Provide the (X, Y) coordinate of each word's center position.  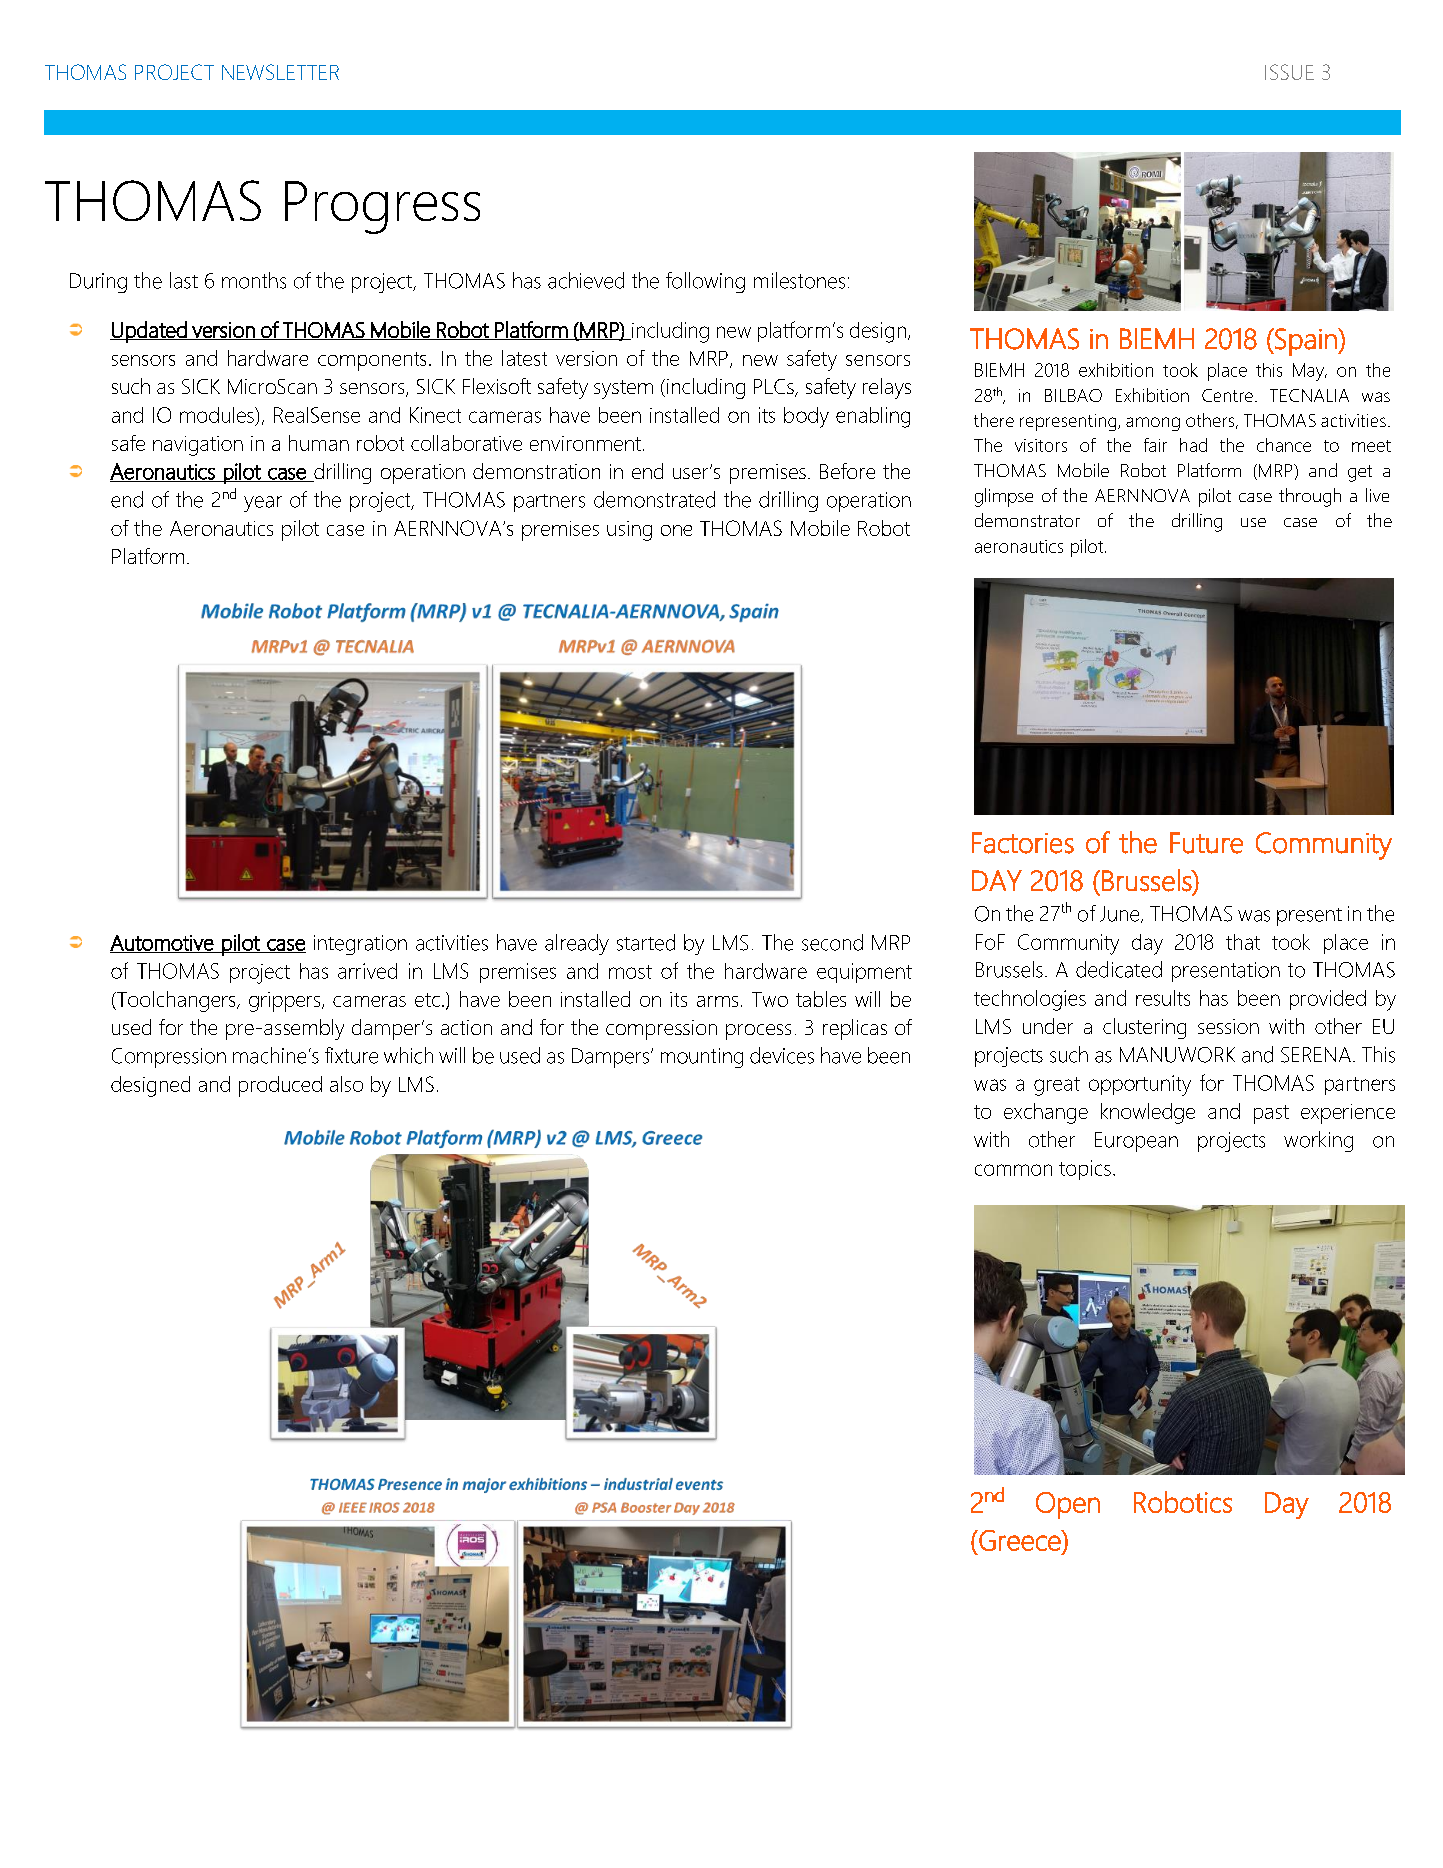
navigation (198, 446)
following (705, 282)
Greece (1020, 1540)
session (1228, 1026)
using (629, 531)
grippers (286, 1002)
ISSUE (1289, 72)
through (1310, 497)
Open (1068, 1505)
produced (280, 1086)
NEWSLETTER (280, 72)
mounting (702, 1058)
